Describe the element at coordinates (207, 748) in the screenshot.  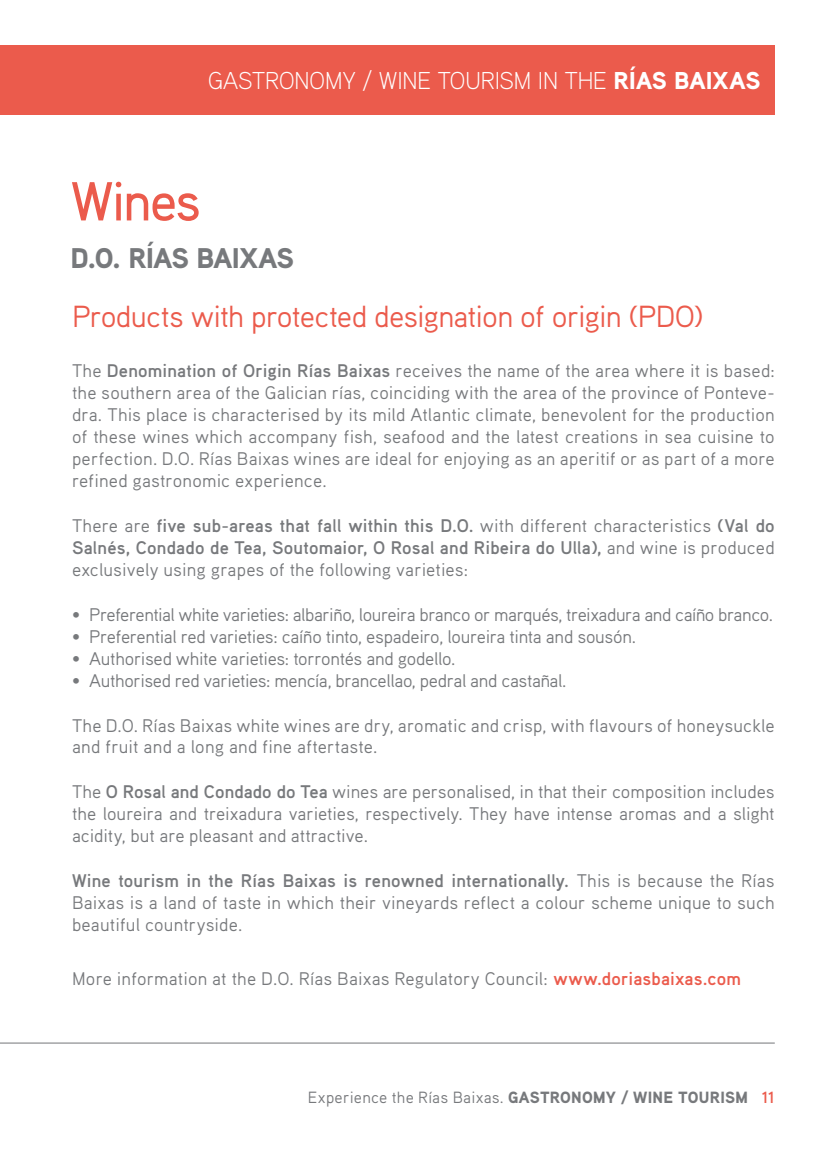
I see `long` at that location.
